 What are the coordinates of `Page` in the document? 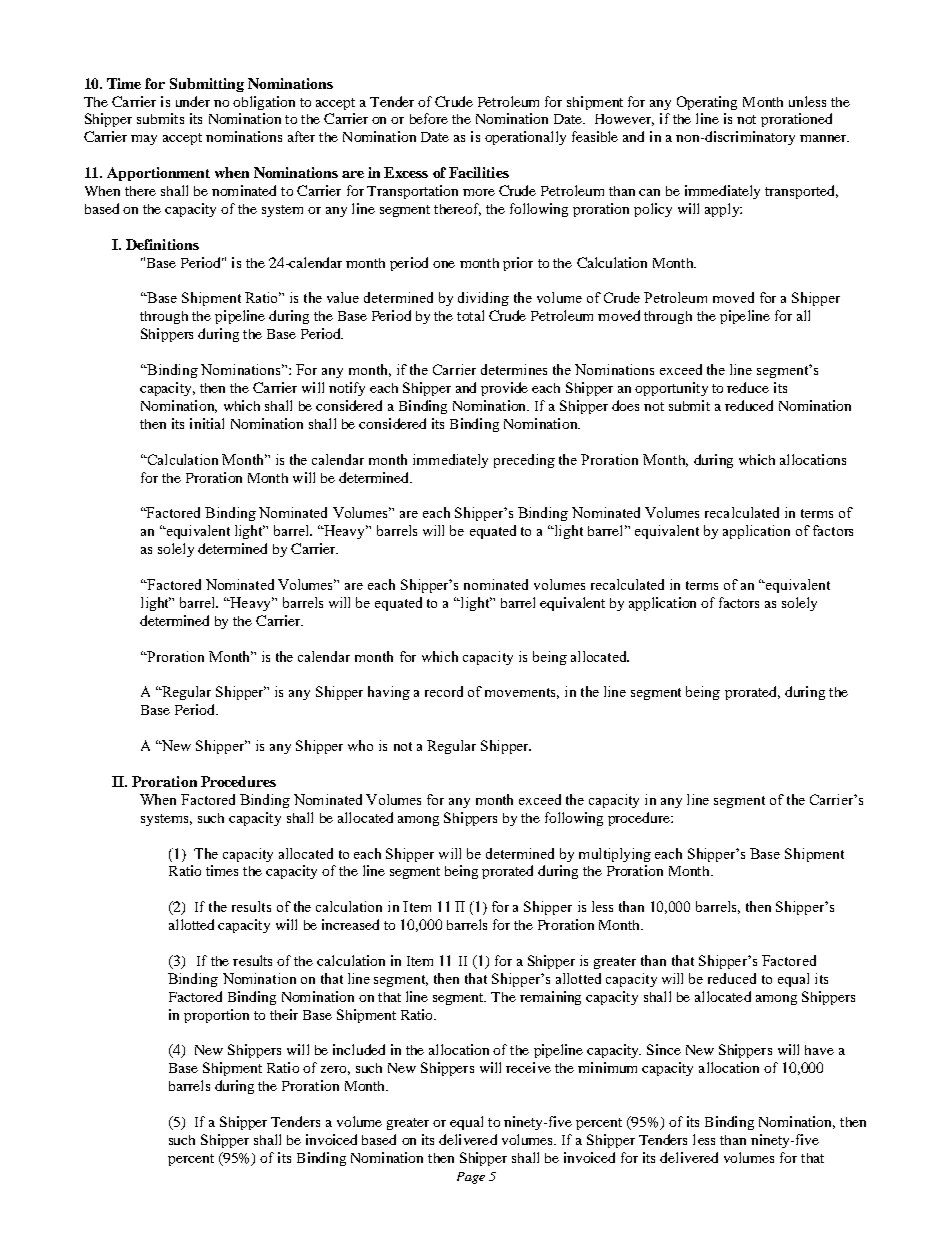 It's located at (471, 1178).
